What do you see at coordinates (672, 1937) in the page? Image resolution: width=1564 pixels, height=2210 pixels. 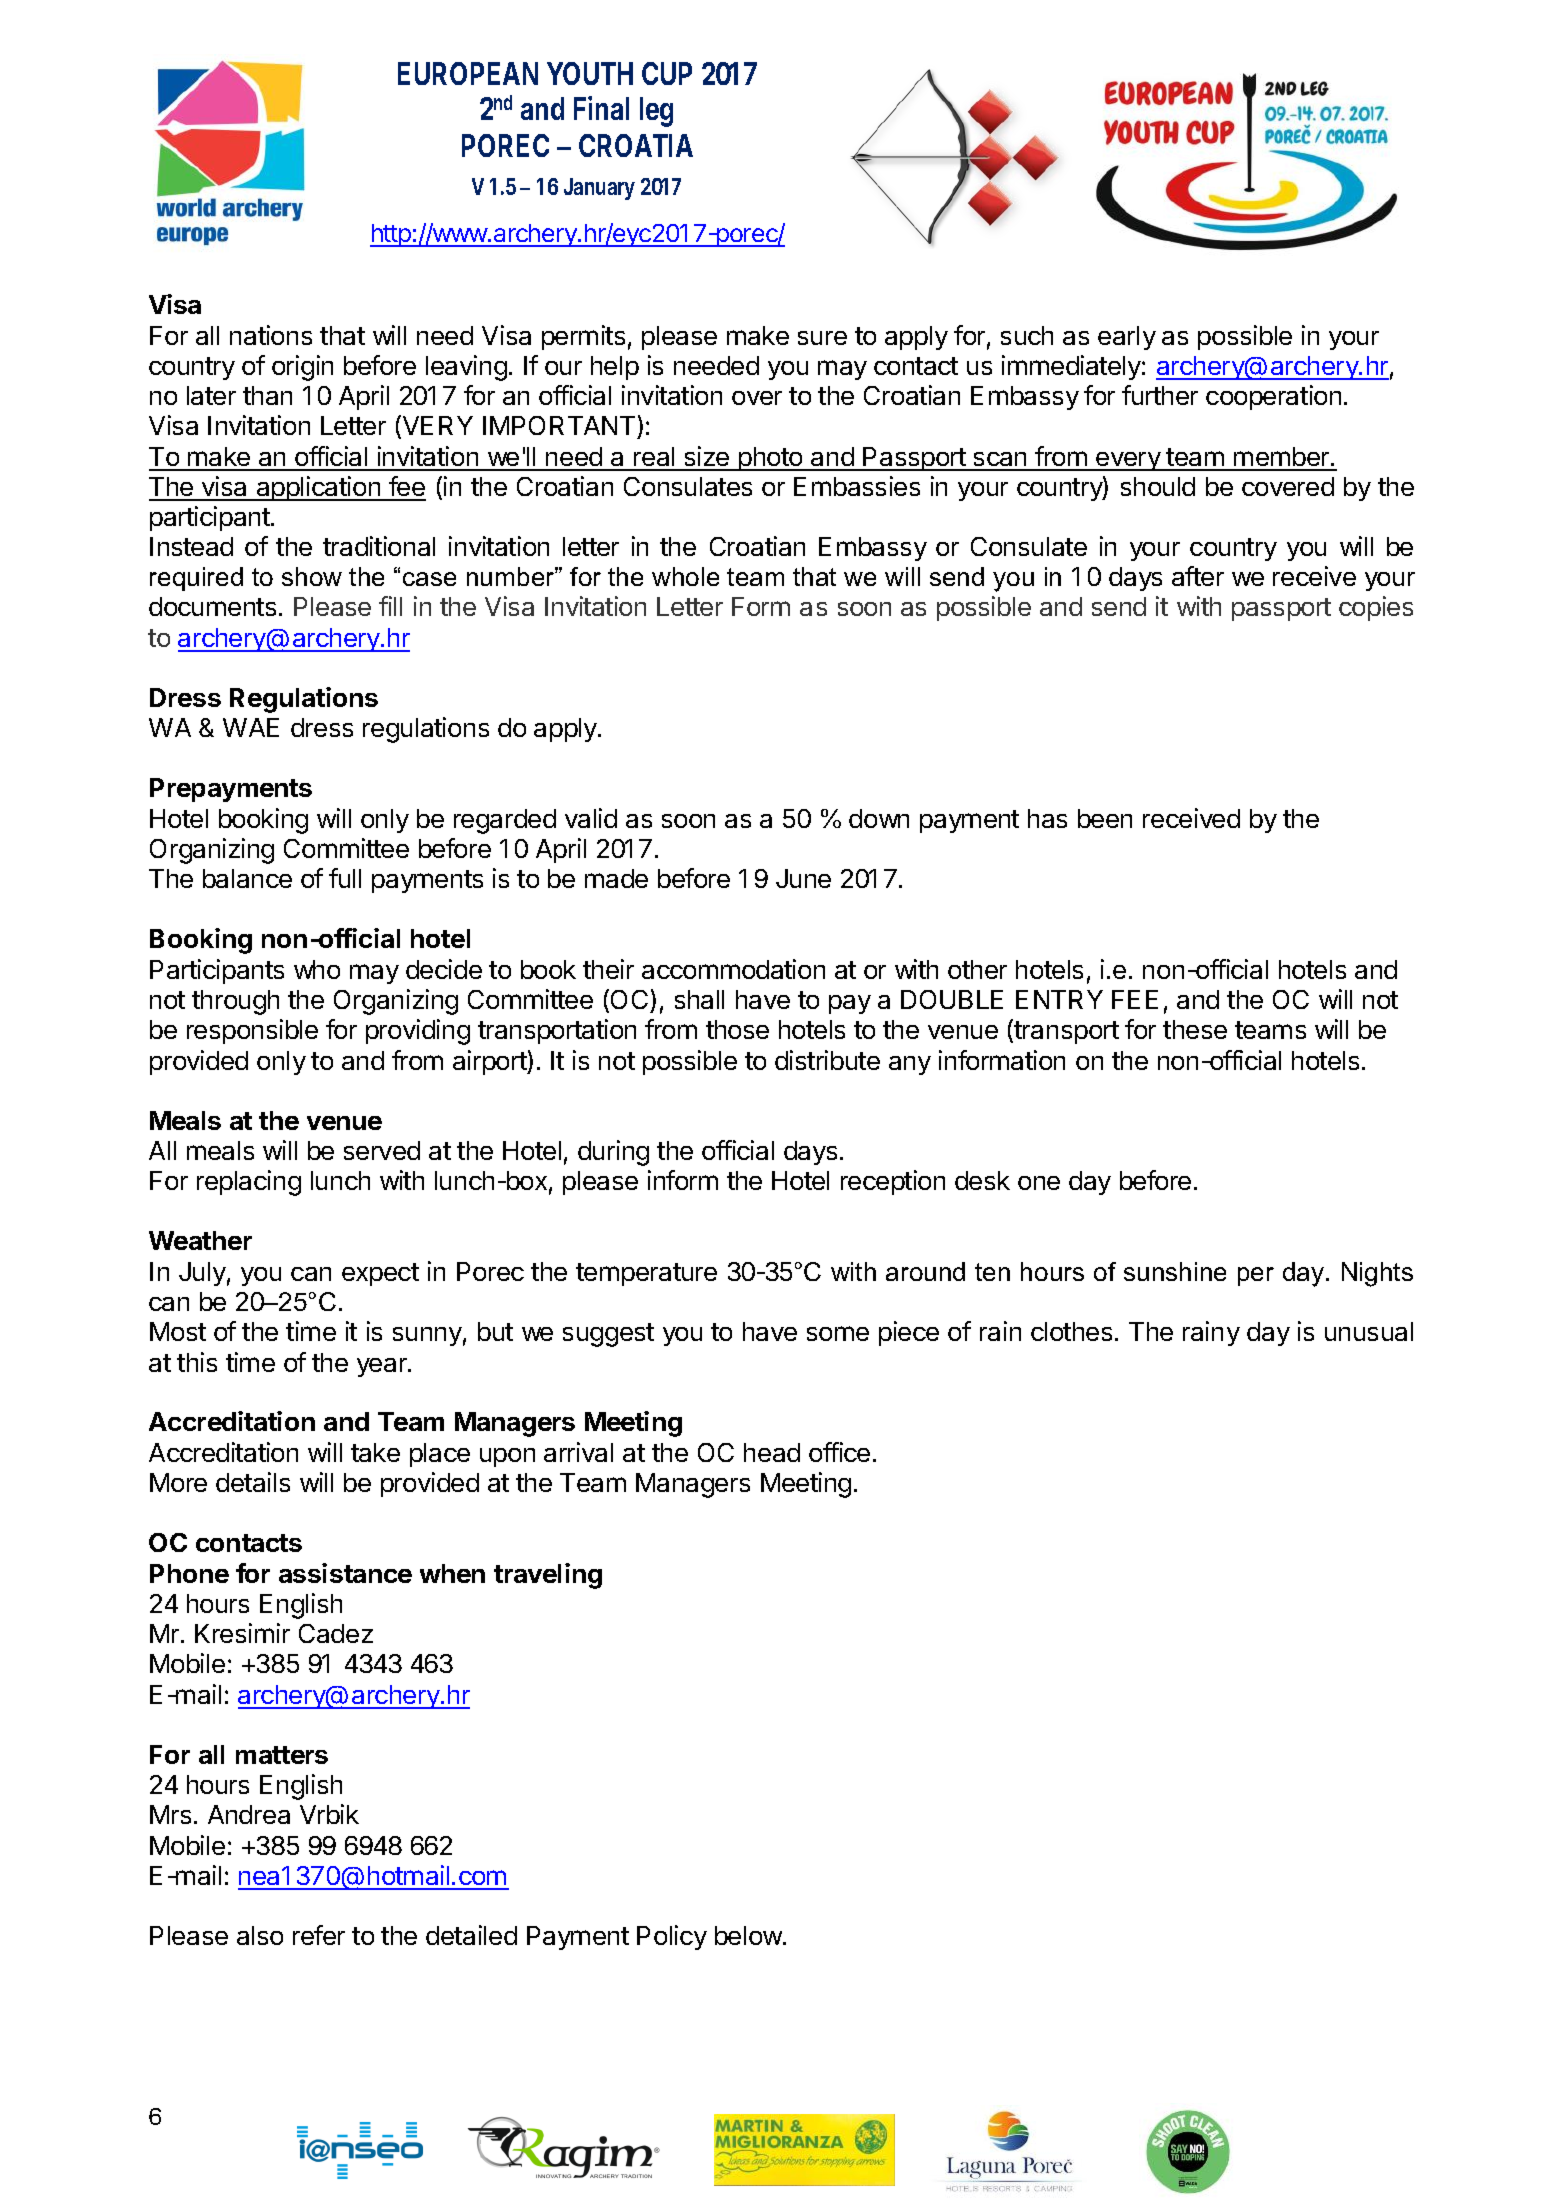 I see `Policy` at bounding box center [672, 1937].
